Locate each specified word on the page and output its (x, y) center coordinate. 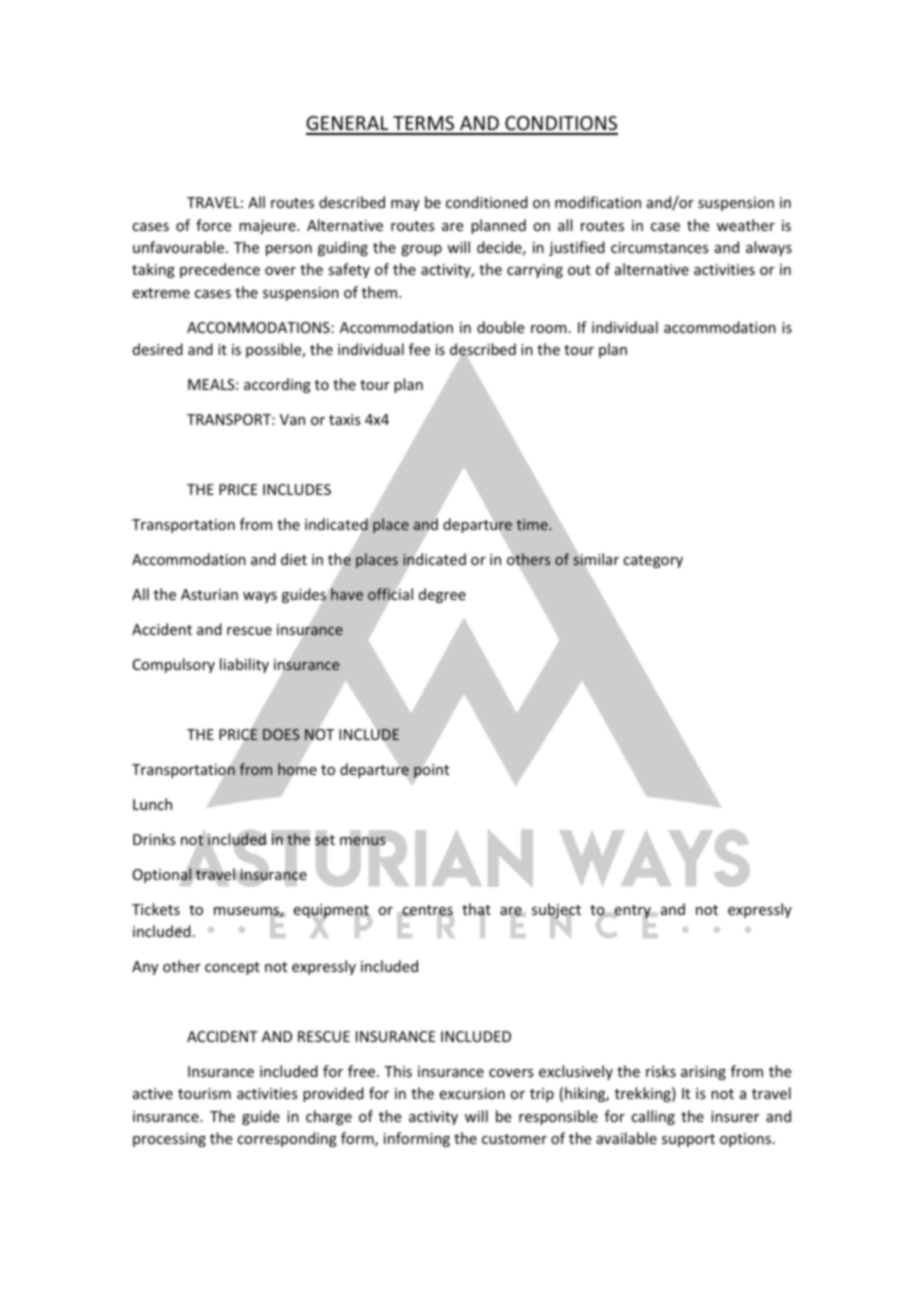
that (476, 910)
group (421, 250)
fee (419, 349)
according (277, 385)
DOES (281, 734)
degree (442, 595)
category (653, 561)
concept (232, 968)
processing (169, 1140)
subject (556, 912)
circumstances (659, 247)
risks (661, 1071)
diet (294, 559)
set (325, 840)
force (213, 225)
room (549, 329)
